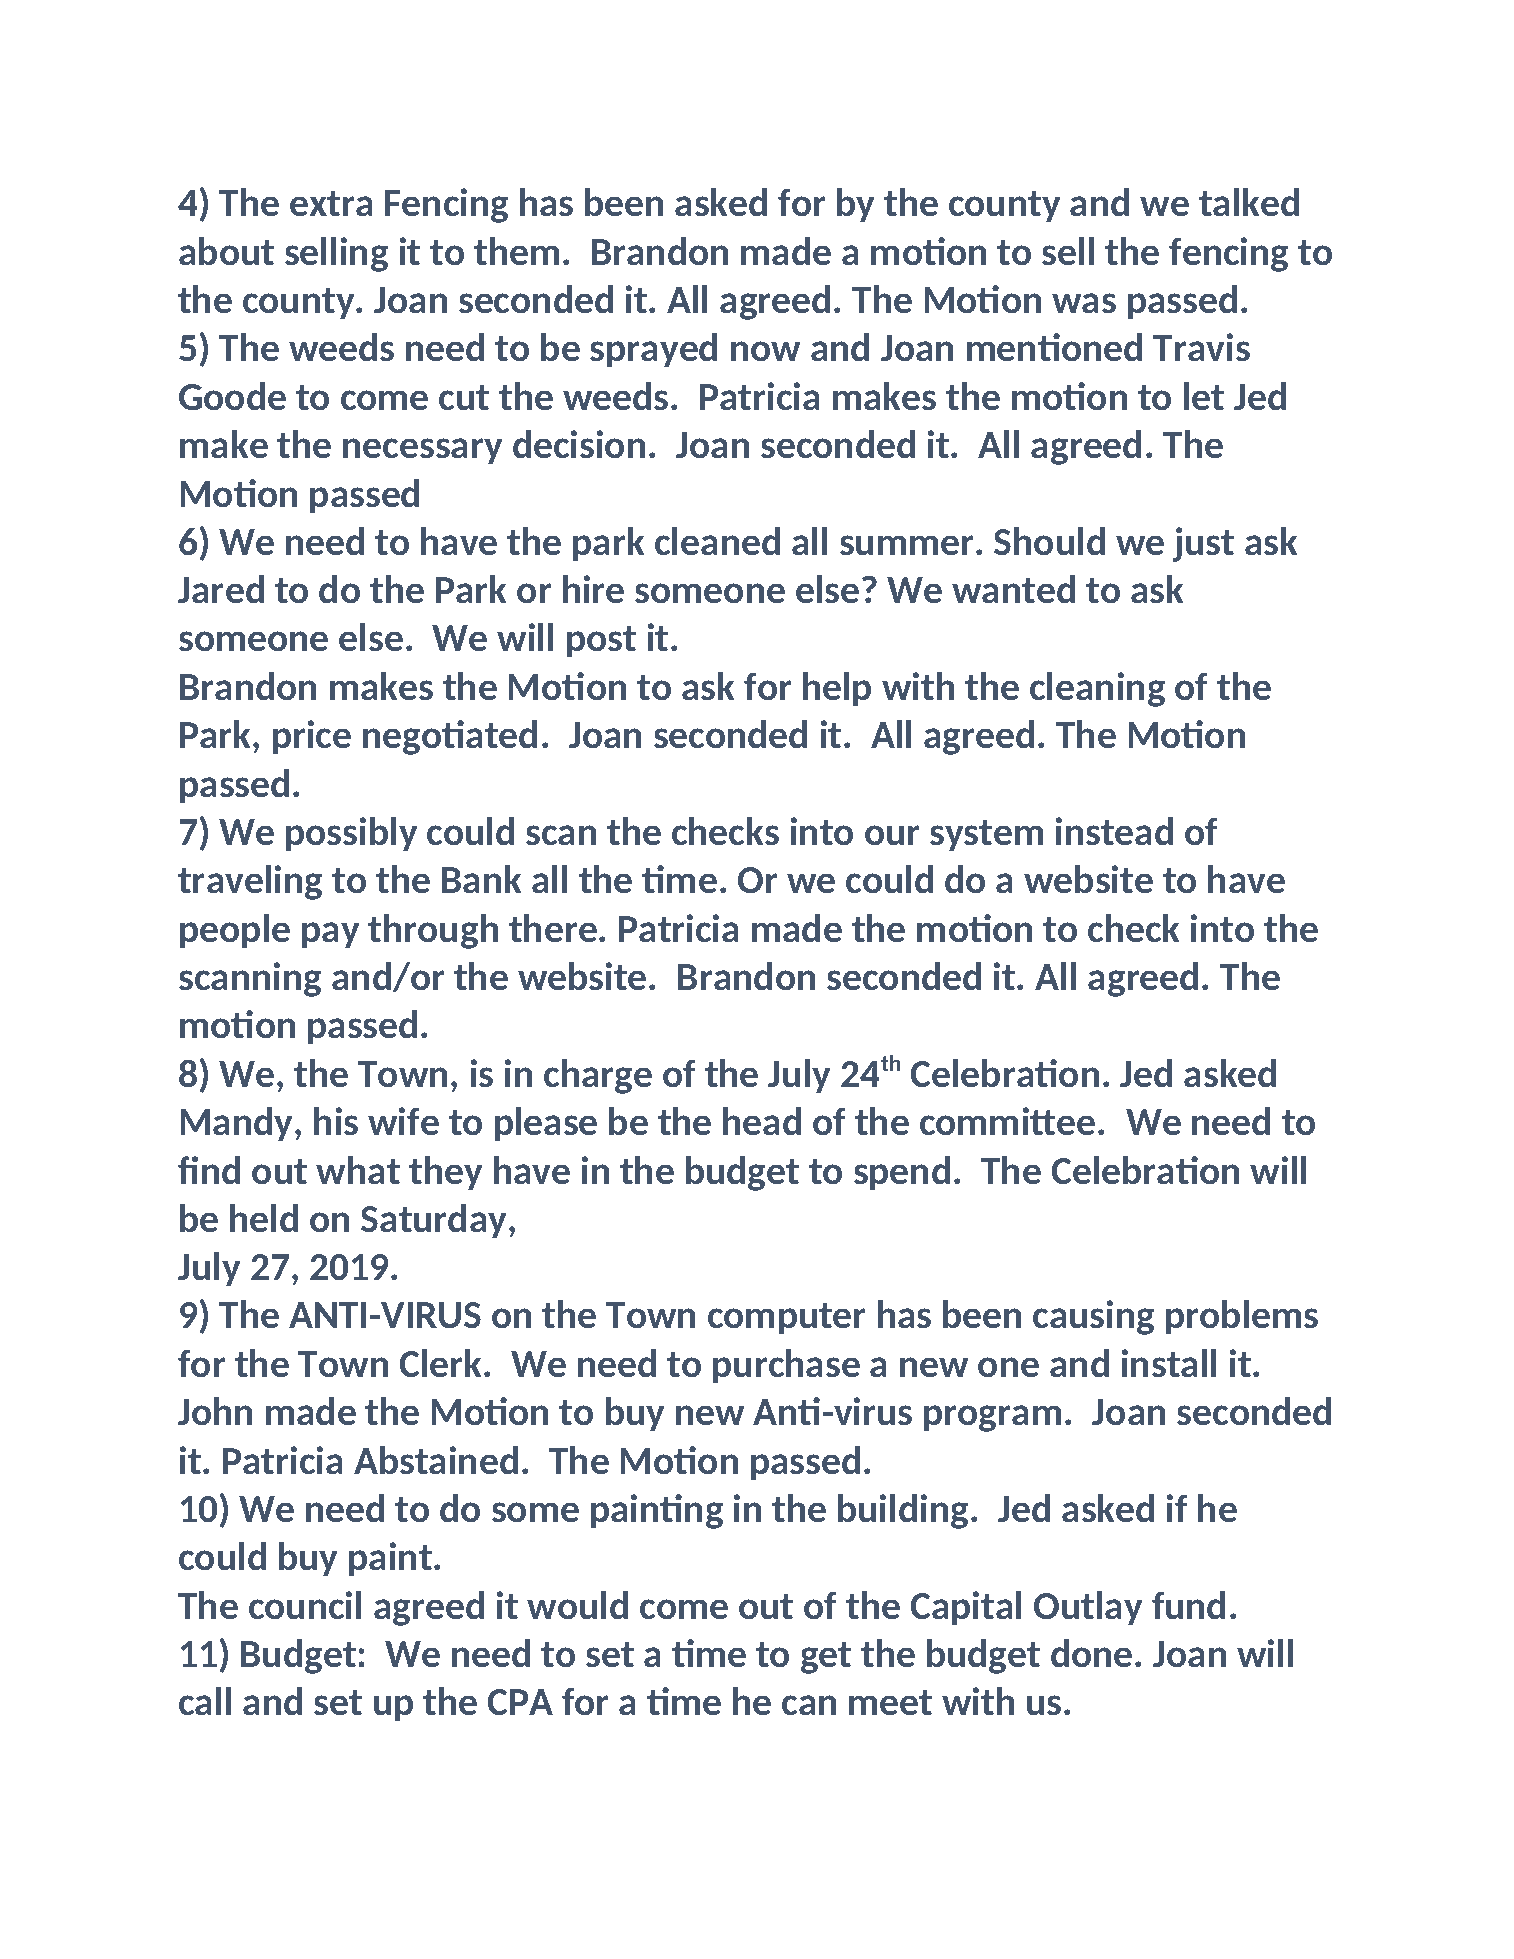 The width and height of the screenshot is (1514, 1959). What do you see at coordinates (765, 351) in the screenshot?
I see `now` at bounding box center [765, 351].
